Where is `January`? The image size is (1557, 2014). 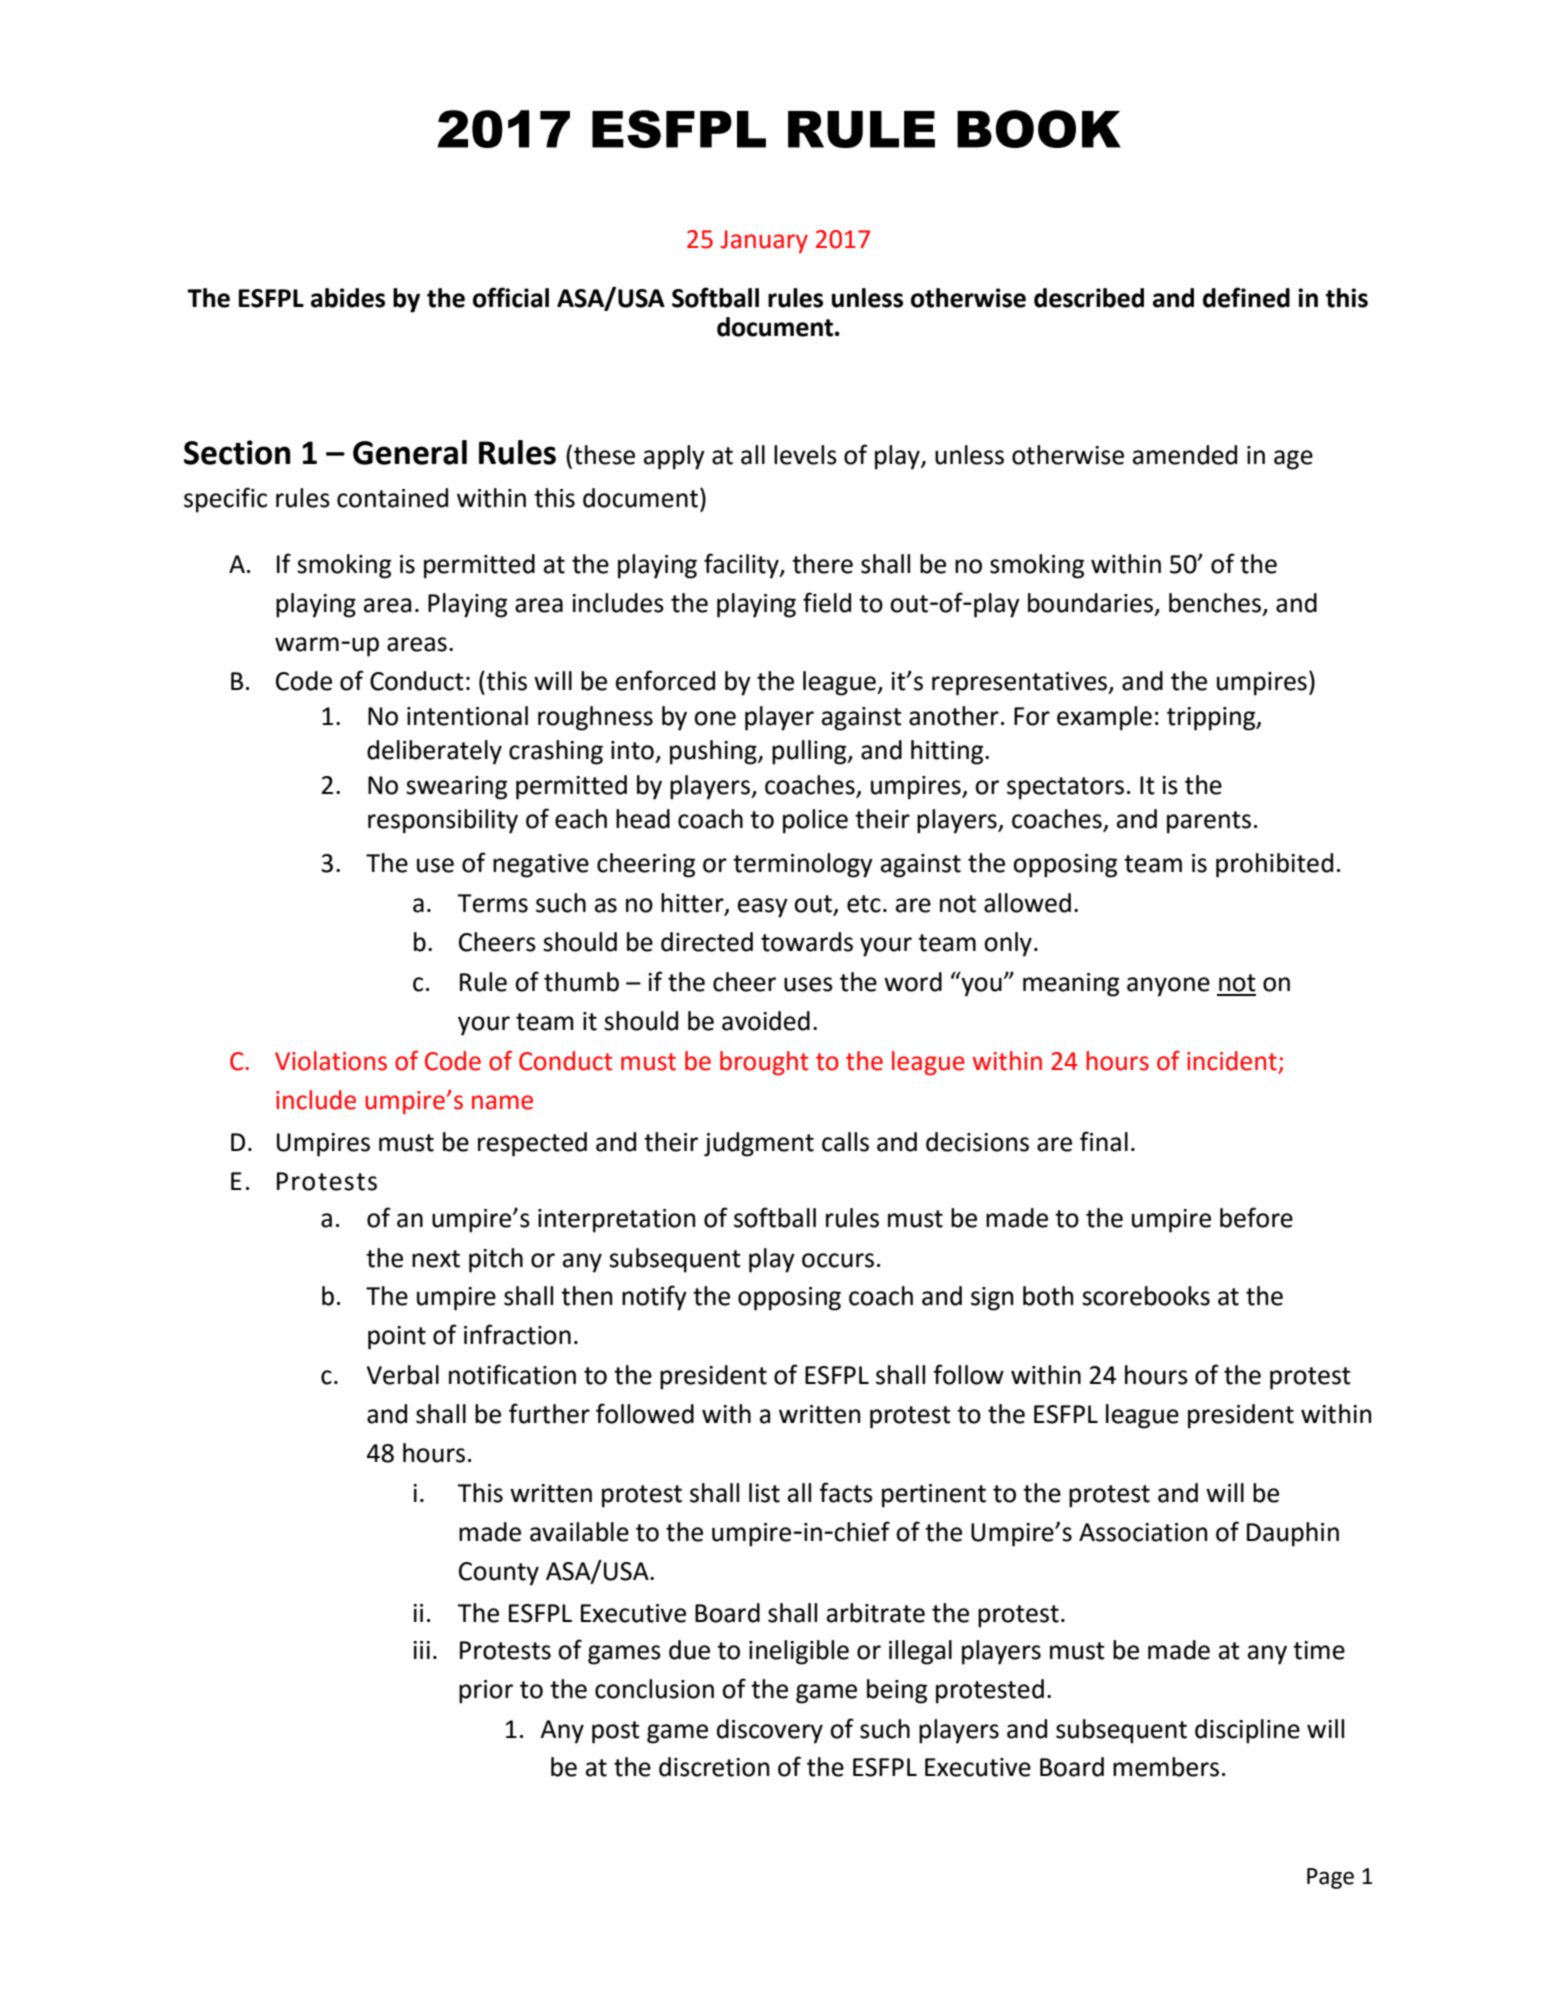 January is located at coordinates (764, 241).
